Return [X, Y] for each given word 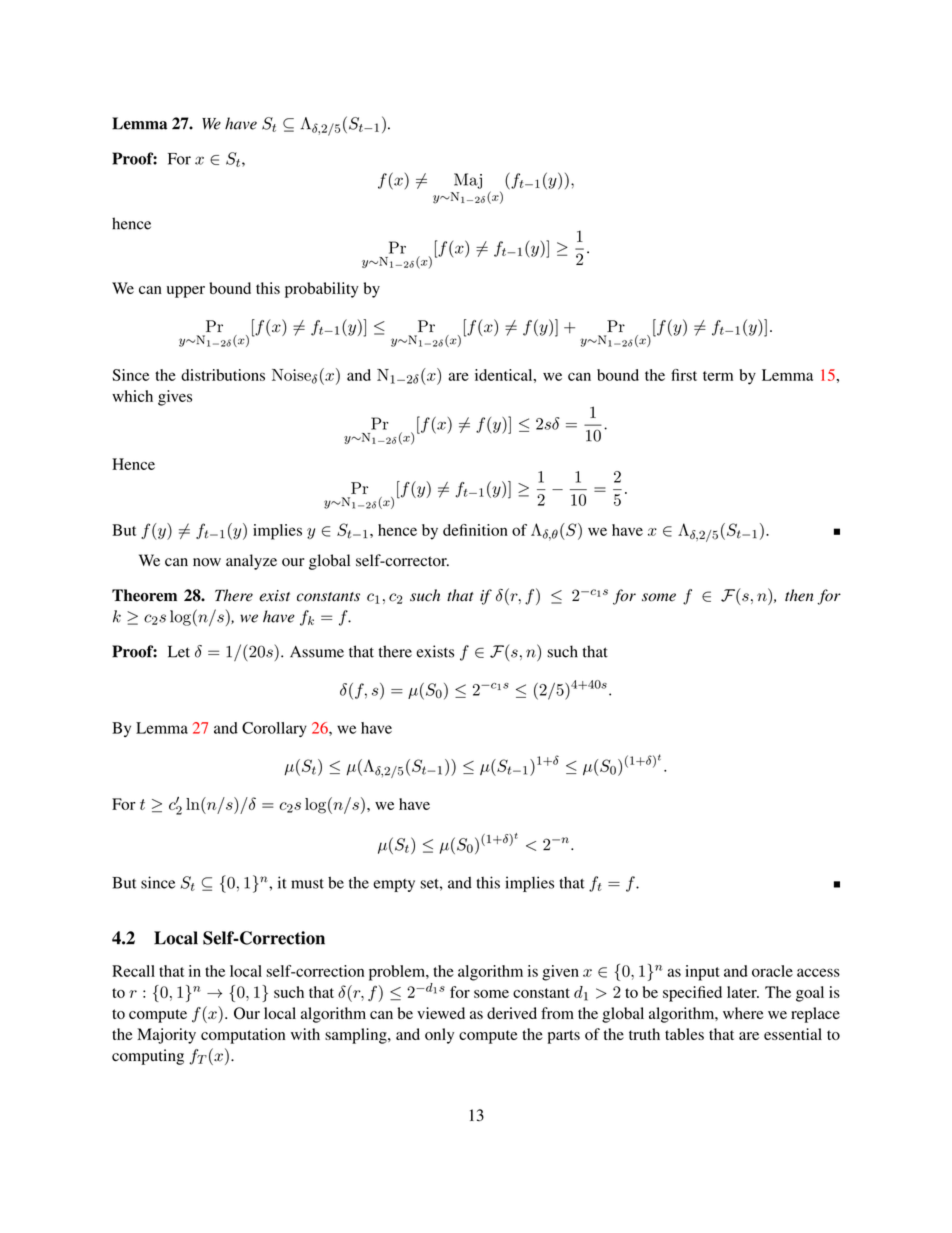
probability [322, 290]
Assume [317, 652]
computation [243, 1036]
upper [186, 292]
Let [179, 651]
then [799, 595]
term [718, 376]
